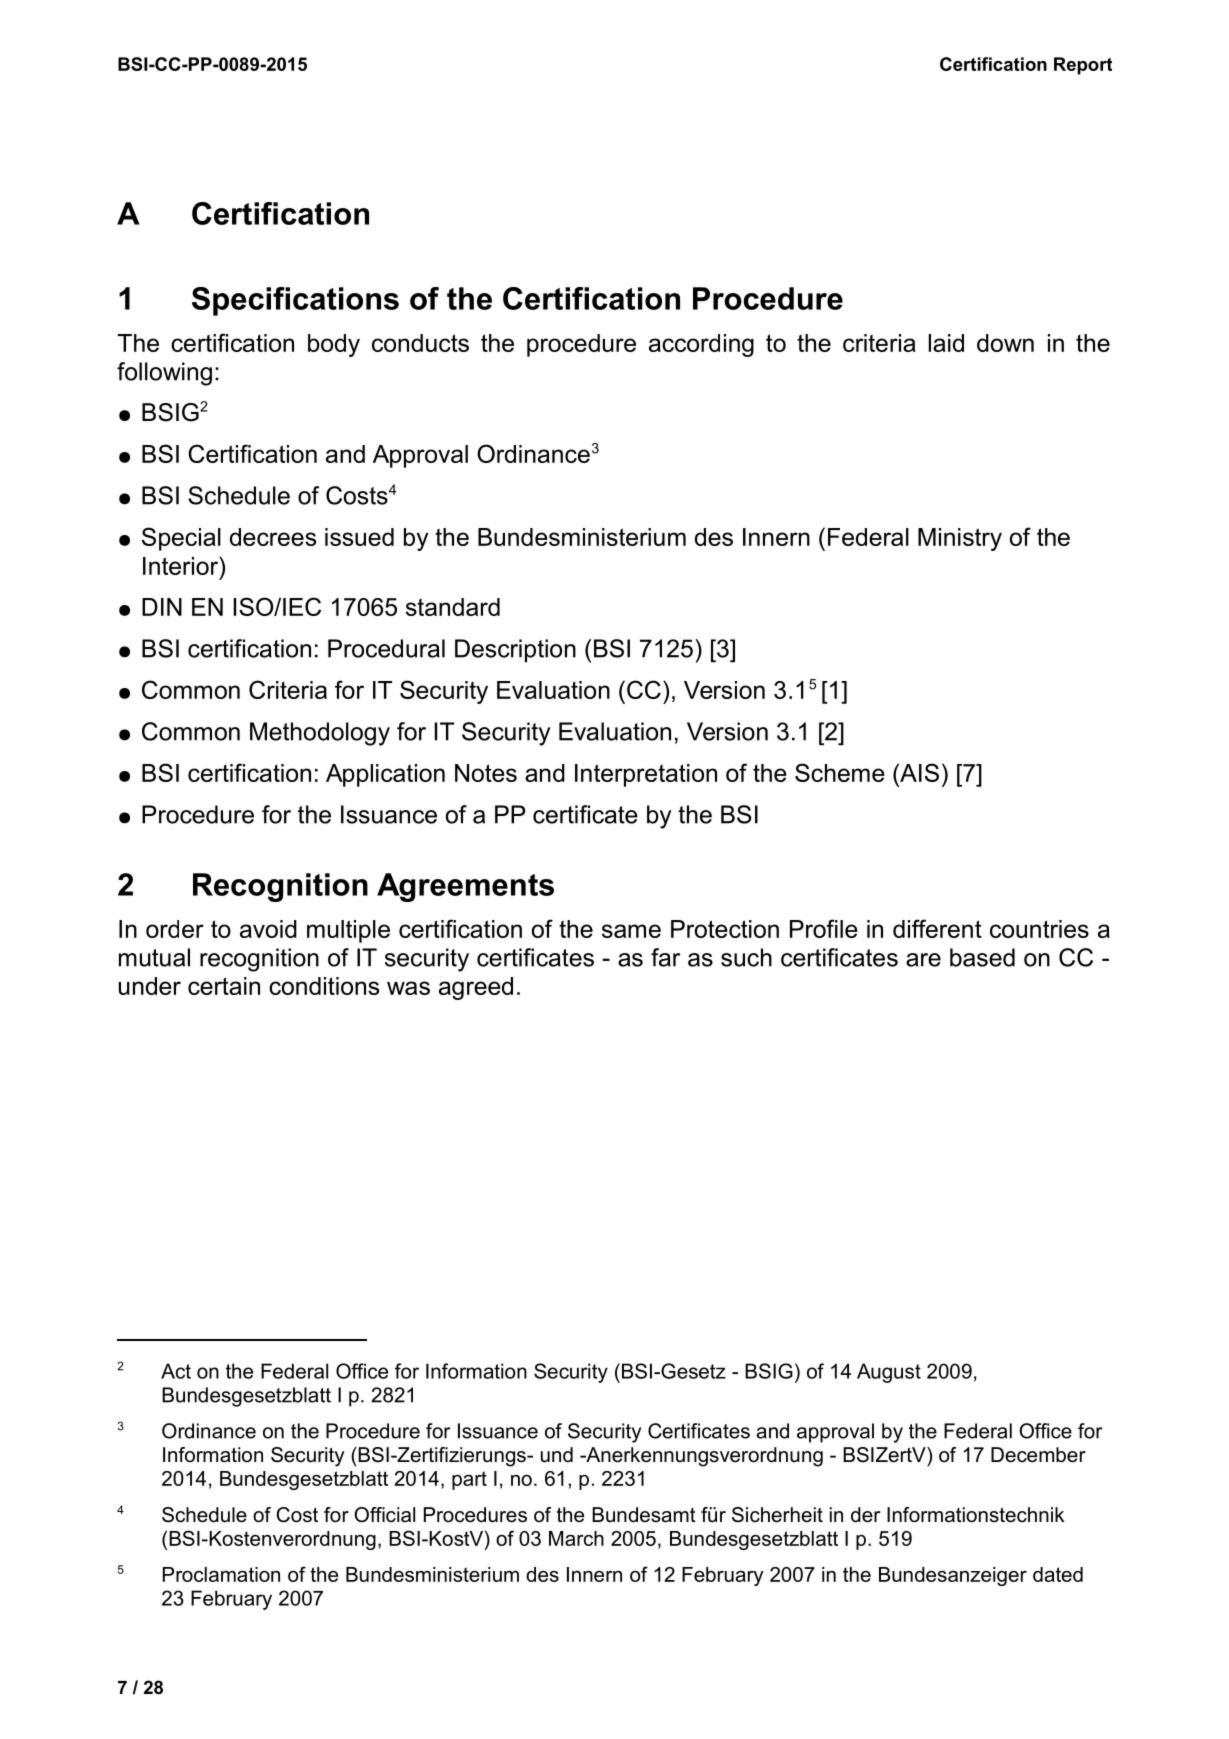  What do you see at coordinates (982, 957) in the screenshot?
I see `based` at bounding box center [982, 957].
